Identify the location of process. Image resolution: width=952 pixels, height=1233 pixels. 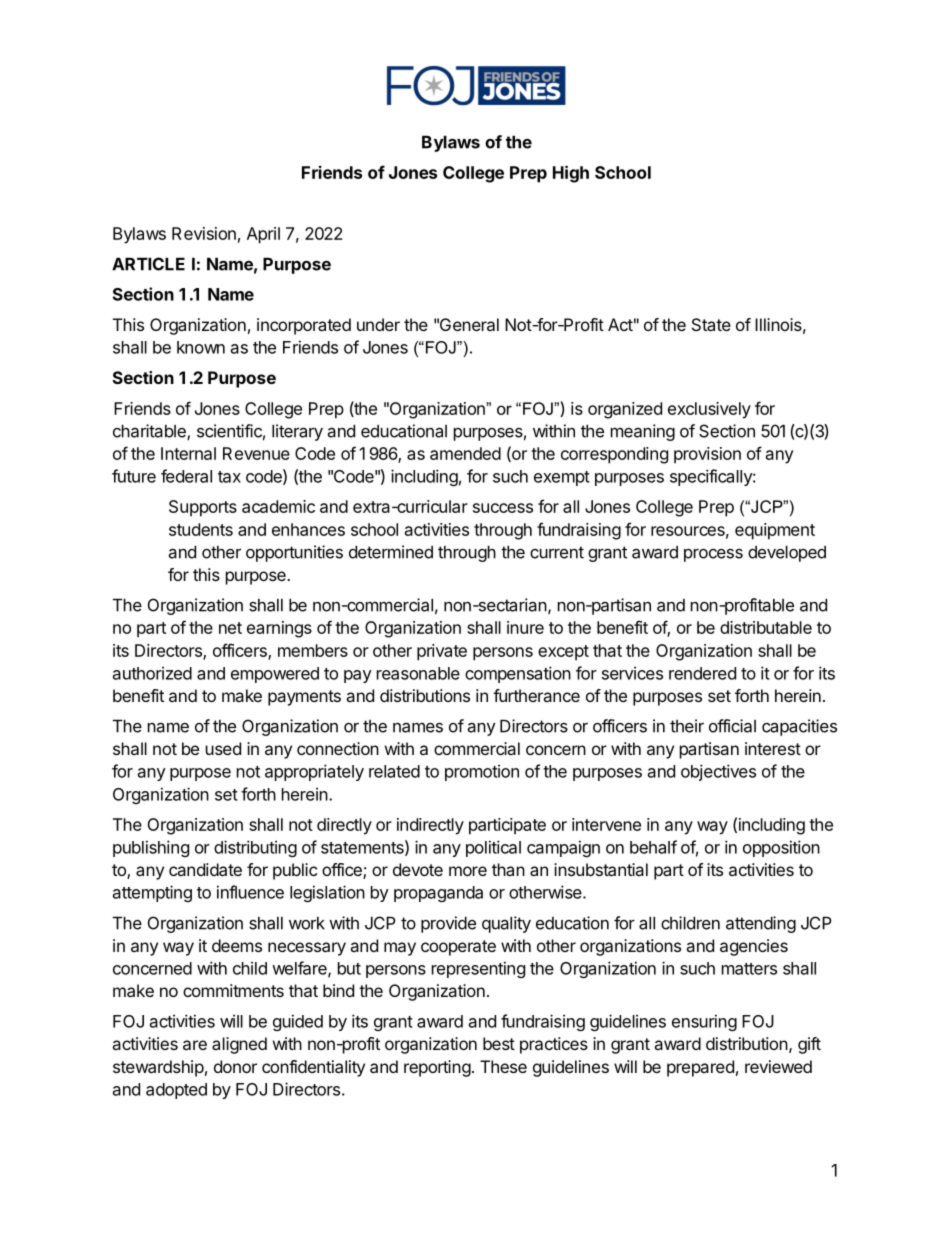
(713, 555).
